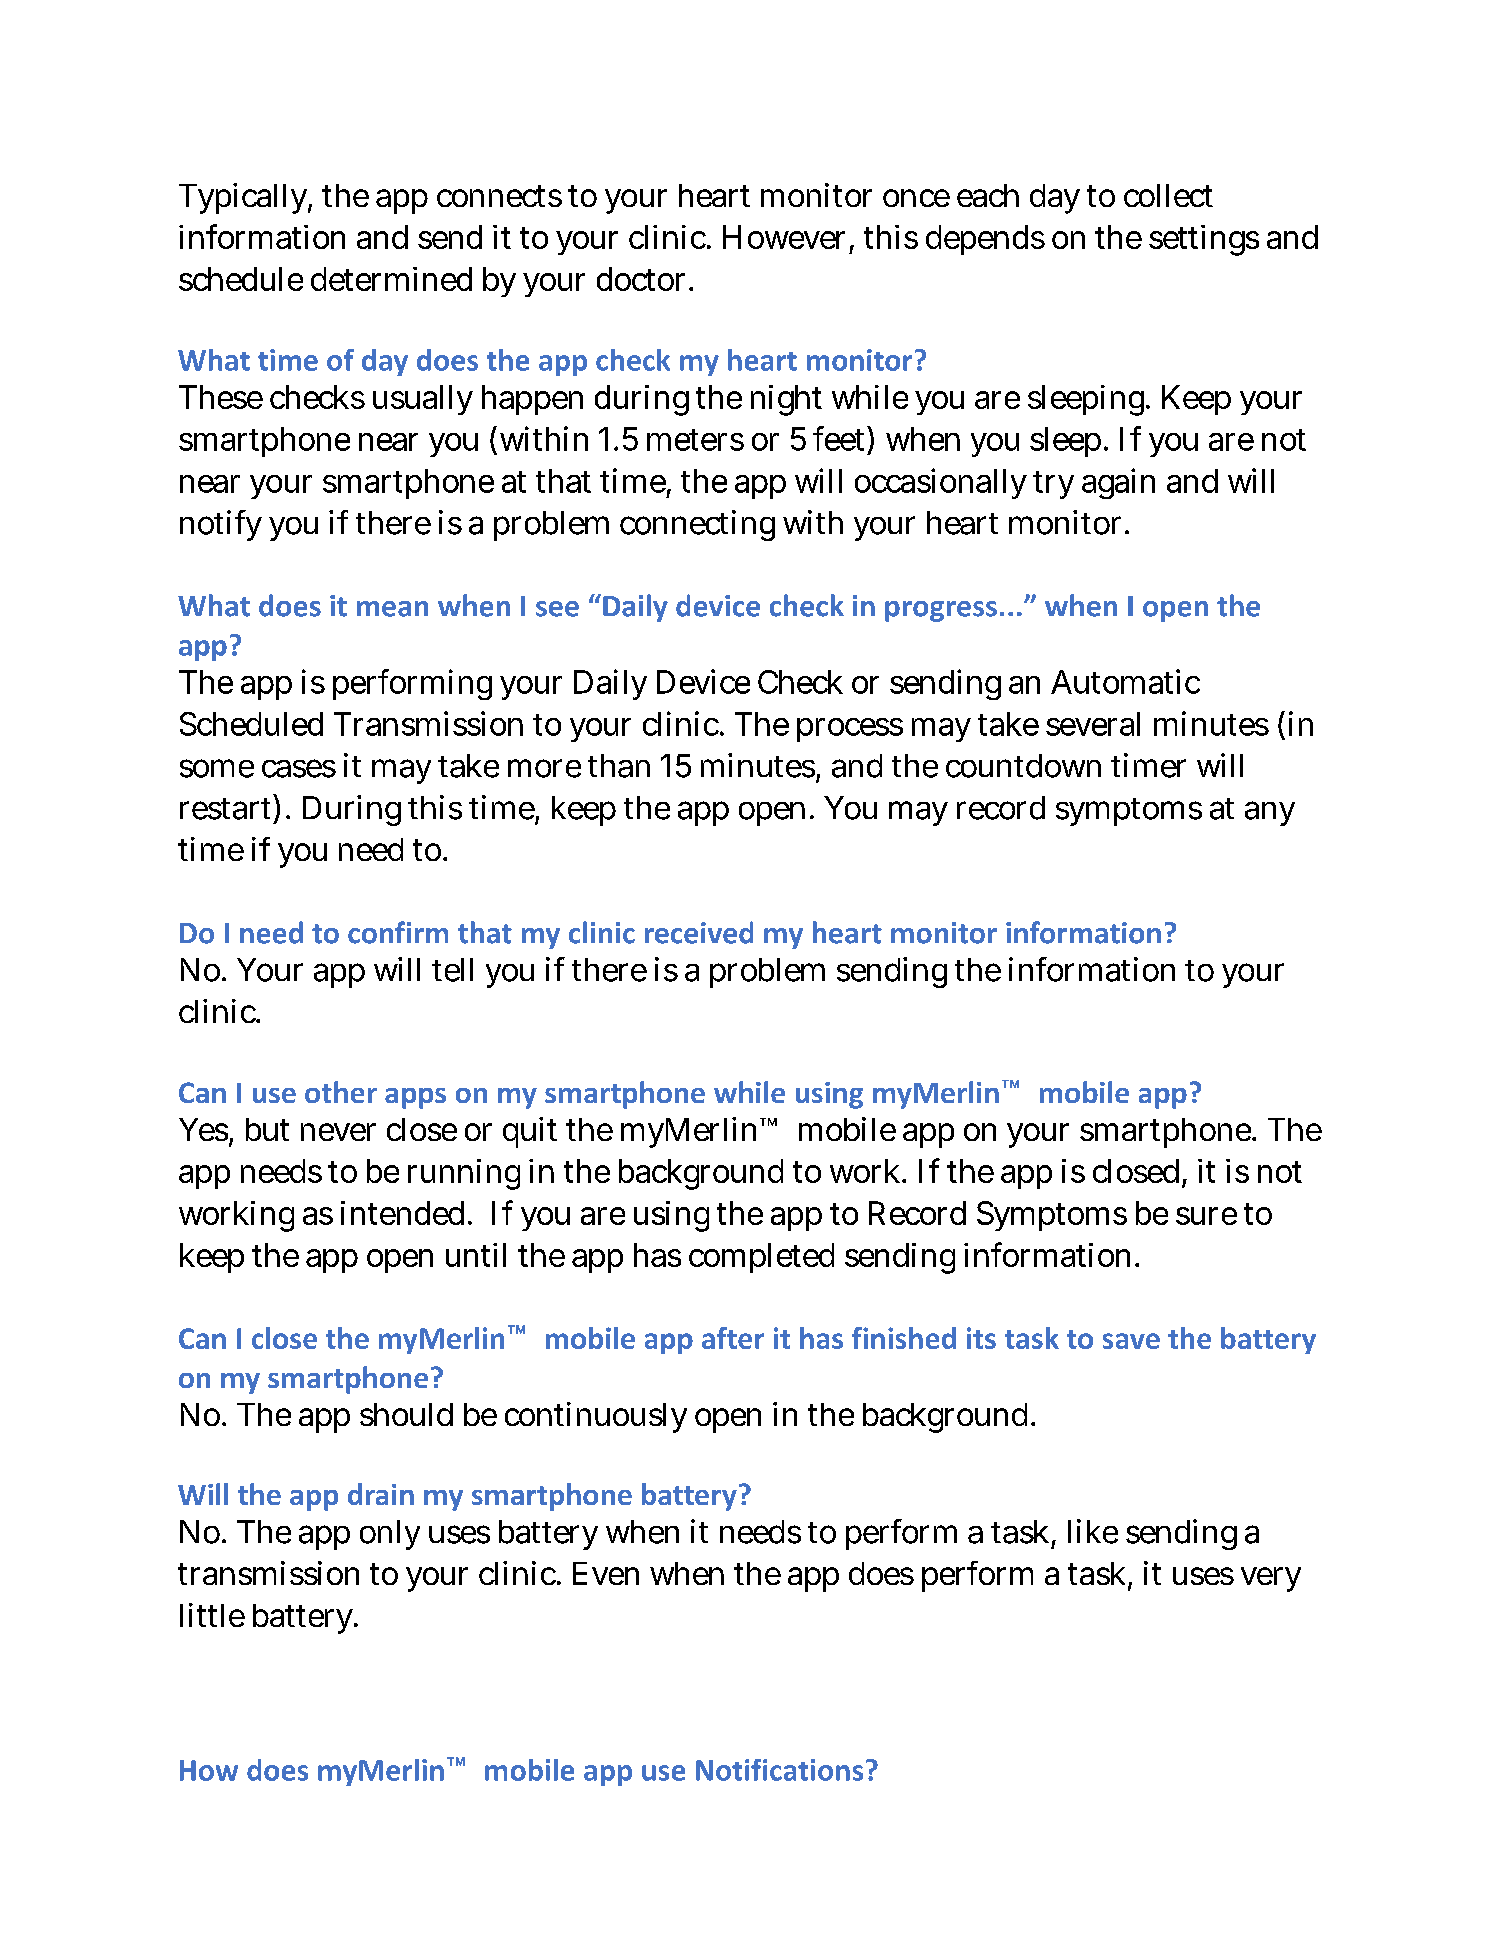  I want to click on any, so click(1270, 813).
